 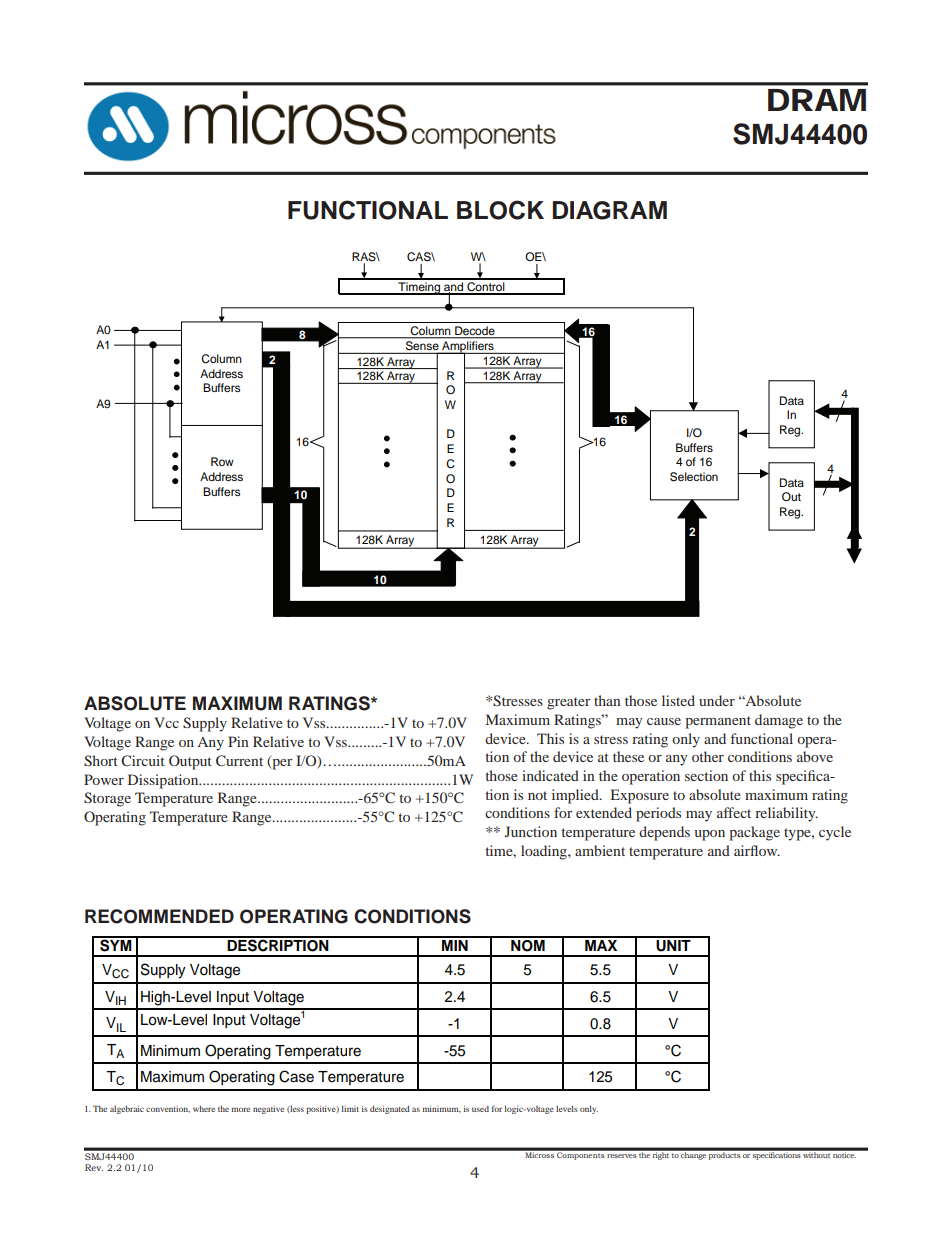 I want to click on Pin, so click(x=238, y=741).
